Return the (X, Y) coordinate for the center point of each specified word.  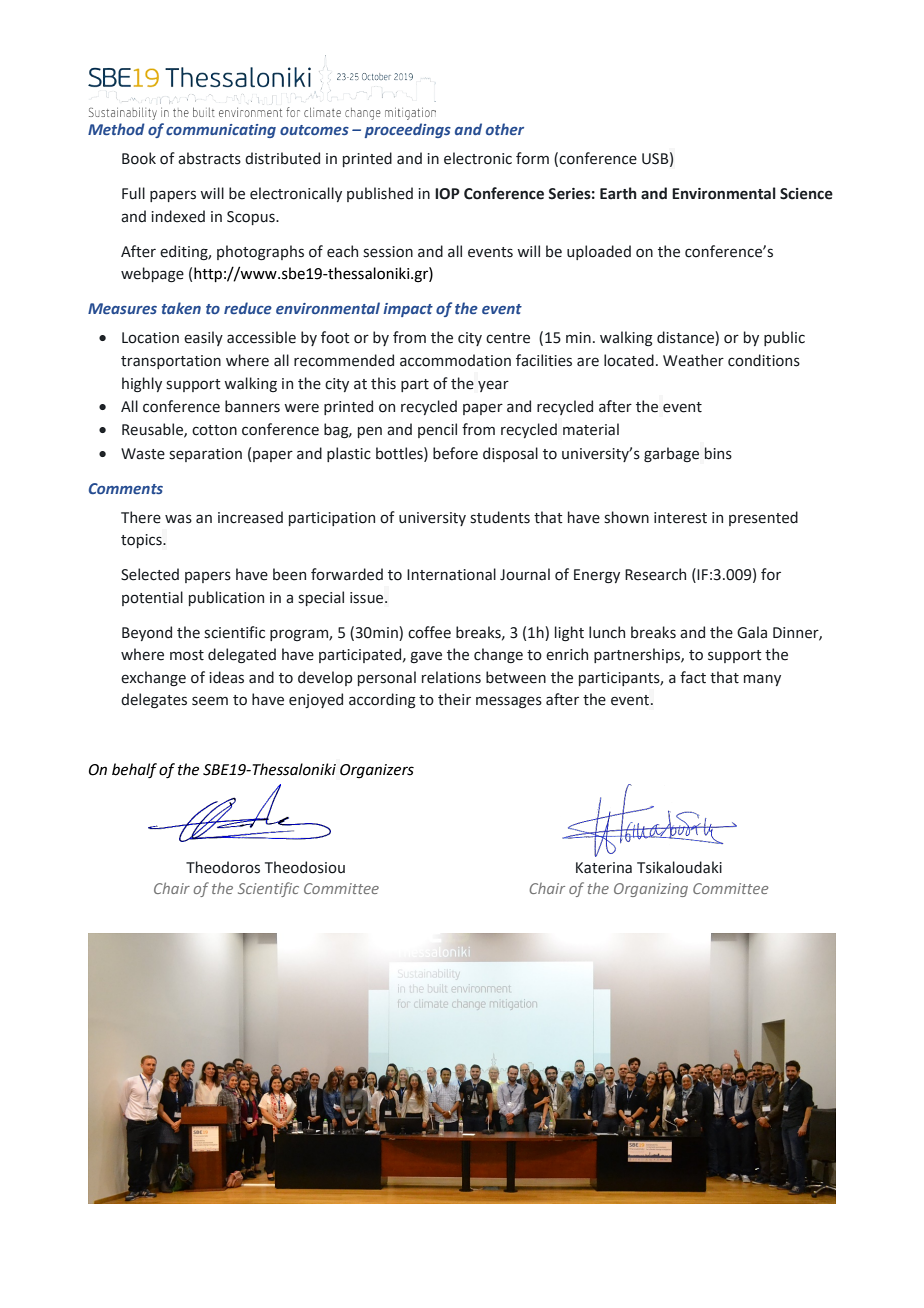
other (505, 129)
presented (763, 518)
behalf (134, 771)
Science (806, 194)
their (454, 699)
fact (693, 677)
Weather (693, 360)
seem (210, 701)
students (500, 517)
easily (203, 338)
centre (508, 338)
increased (250, 517)
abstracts (209, 158)
